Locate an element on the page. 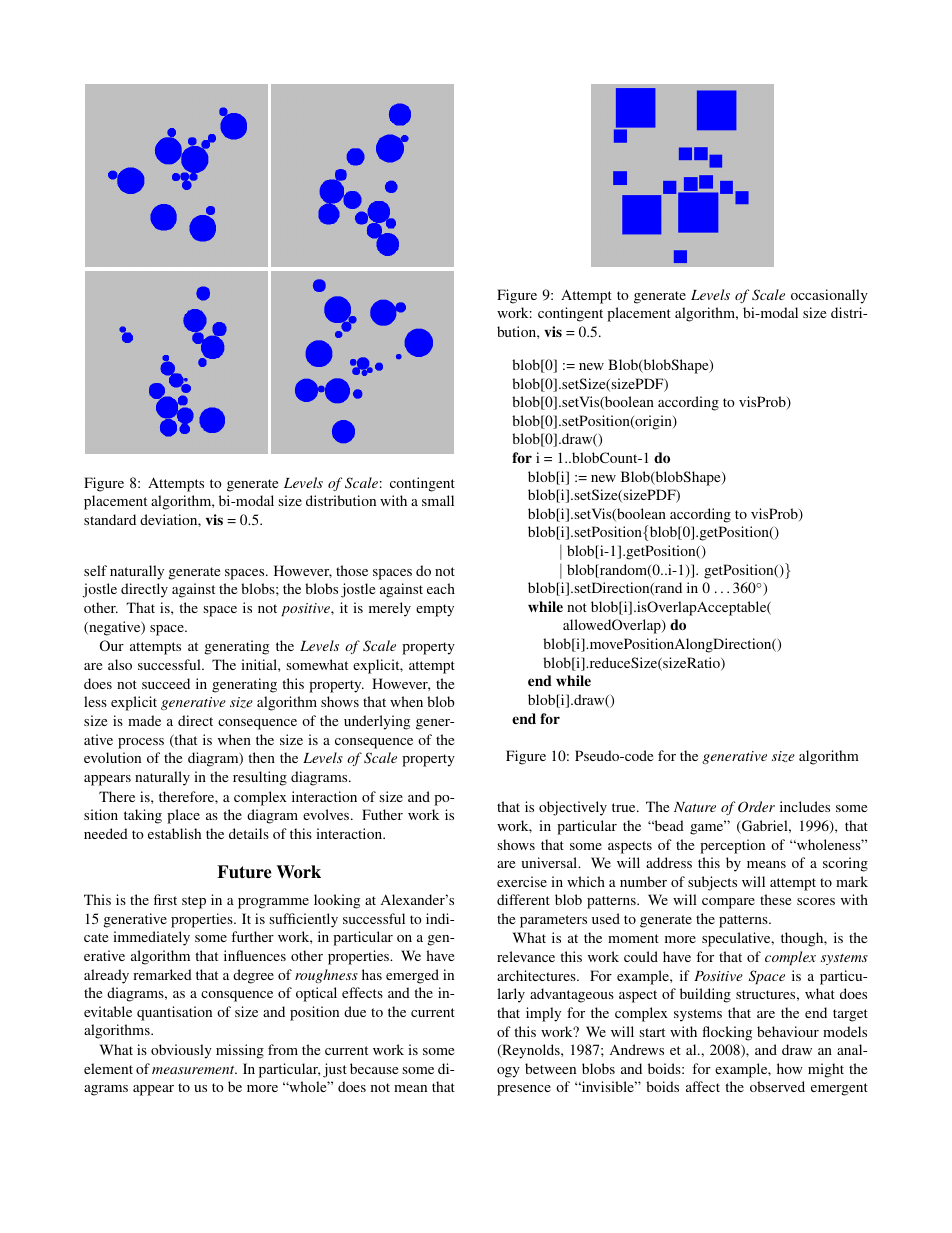  presence is located at coordinates (524, 1090).
